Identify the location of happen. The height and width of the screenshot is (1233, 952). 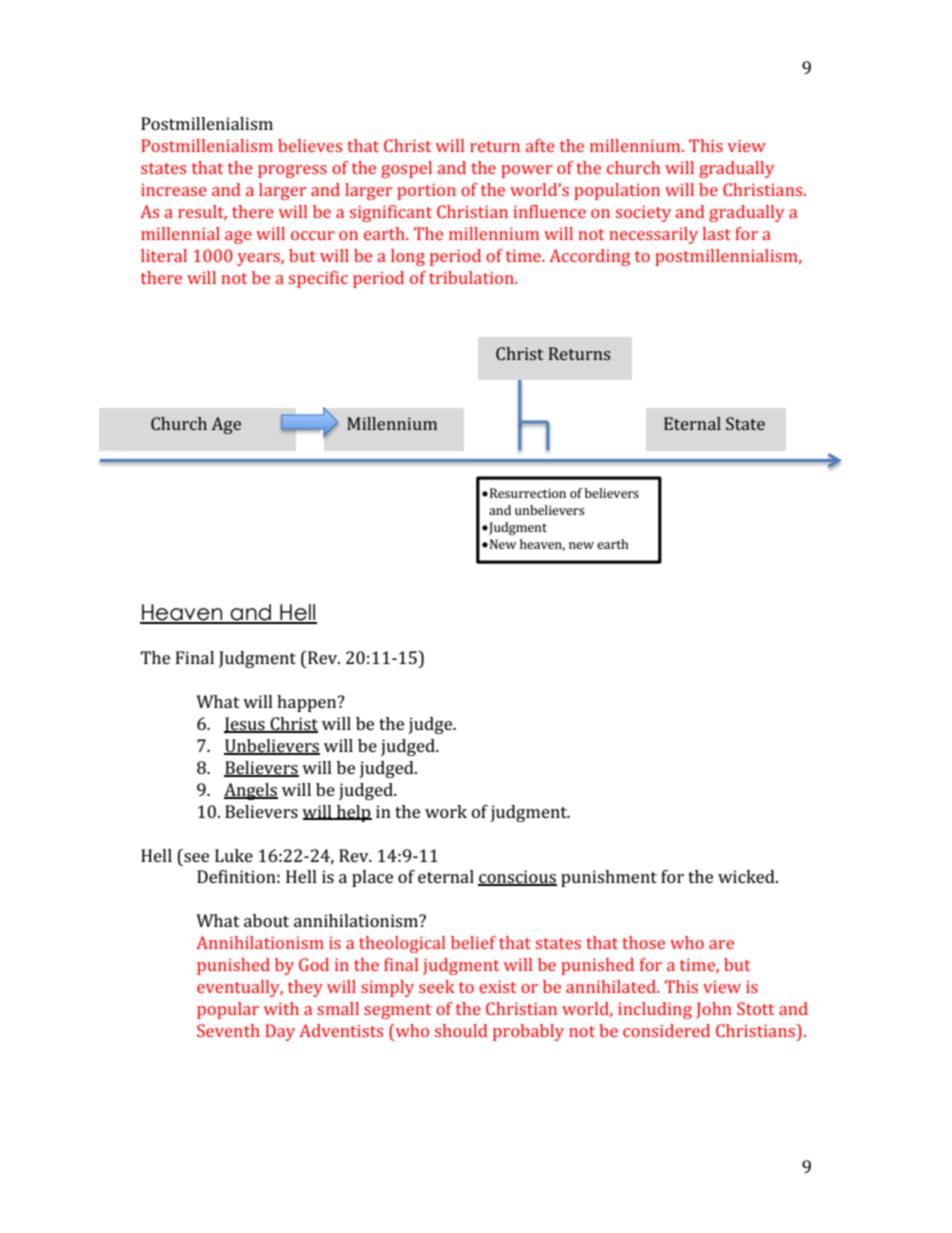
(308, 703).
